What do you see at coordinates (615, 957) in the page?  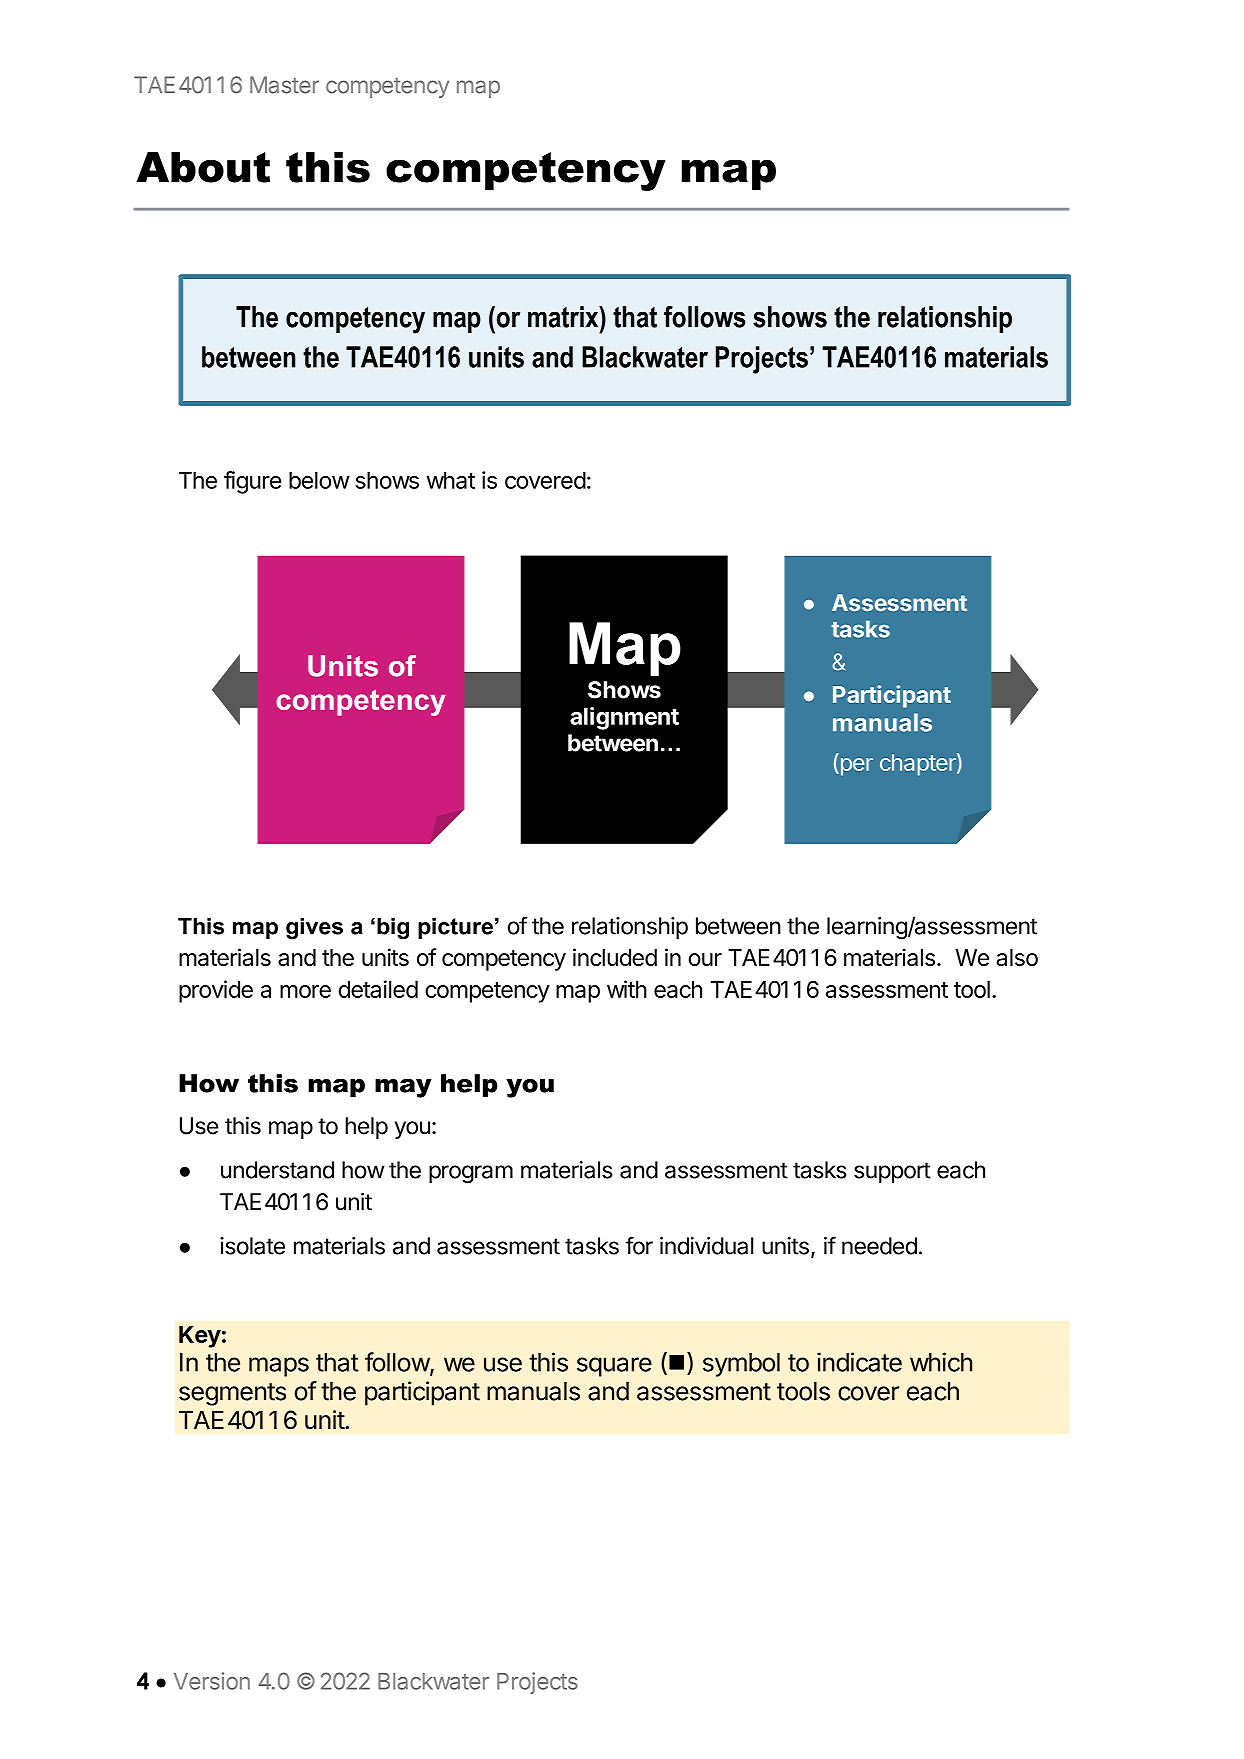 I see `included` at bounding box center [615, 957].
